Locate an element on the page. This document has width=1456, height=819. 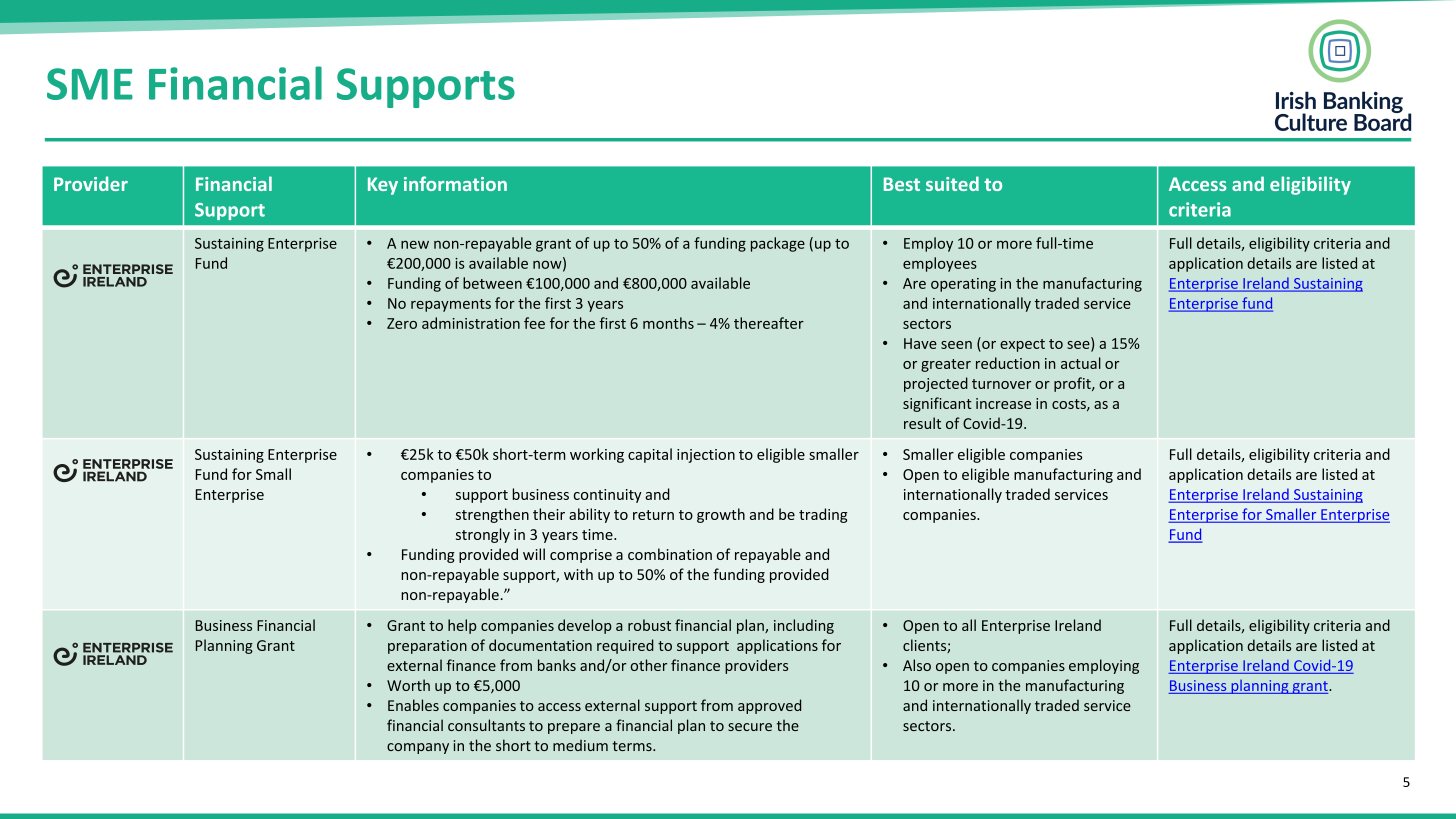
suited is located at coordinates (952, 183).
